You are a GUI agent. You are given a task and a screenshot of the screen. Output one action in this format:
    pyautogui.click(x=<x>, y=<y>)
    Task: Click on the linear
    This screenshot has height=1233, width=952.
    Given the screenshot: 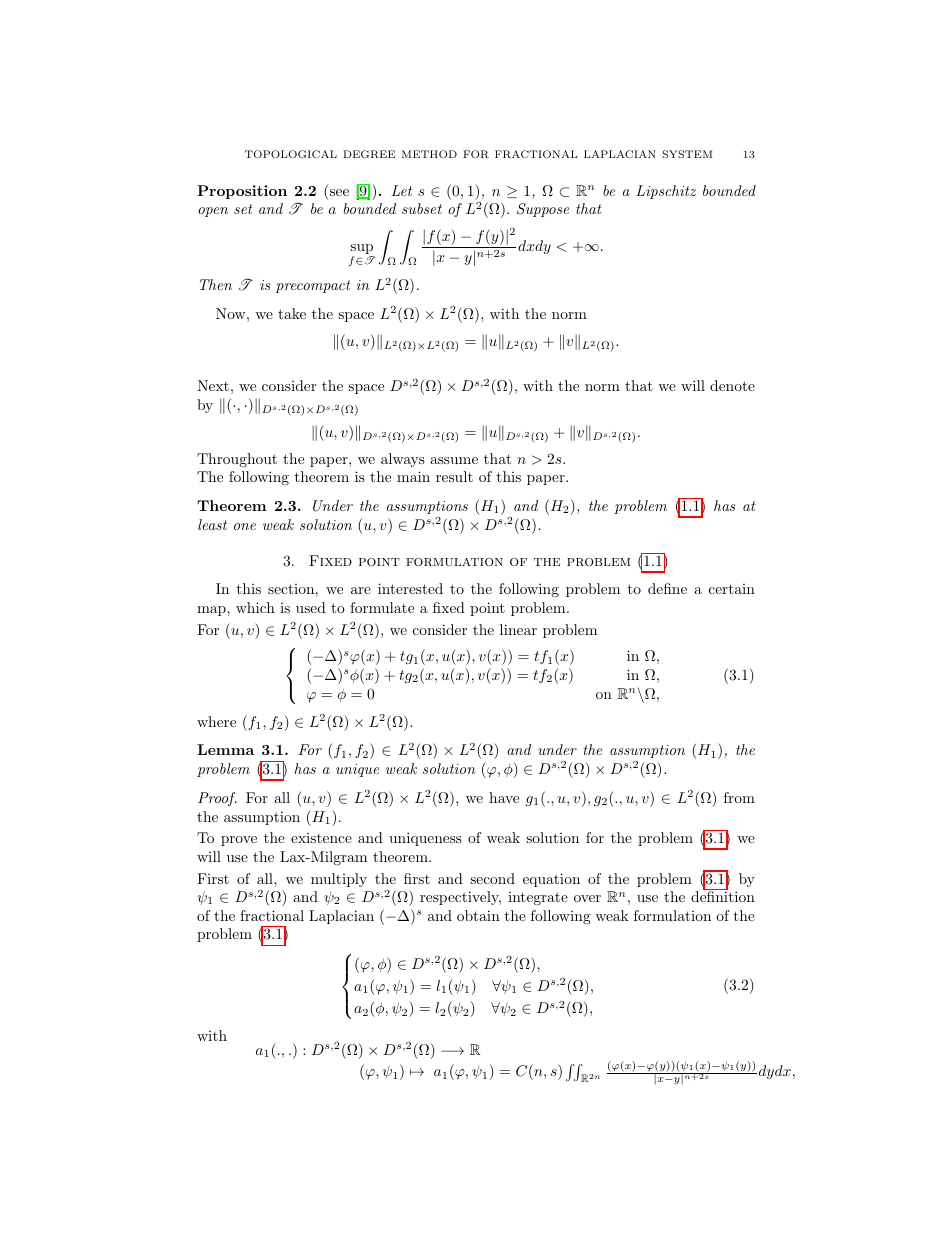 What is the action you would take?
    pyautogui.click(x=518, y=629)
